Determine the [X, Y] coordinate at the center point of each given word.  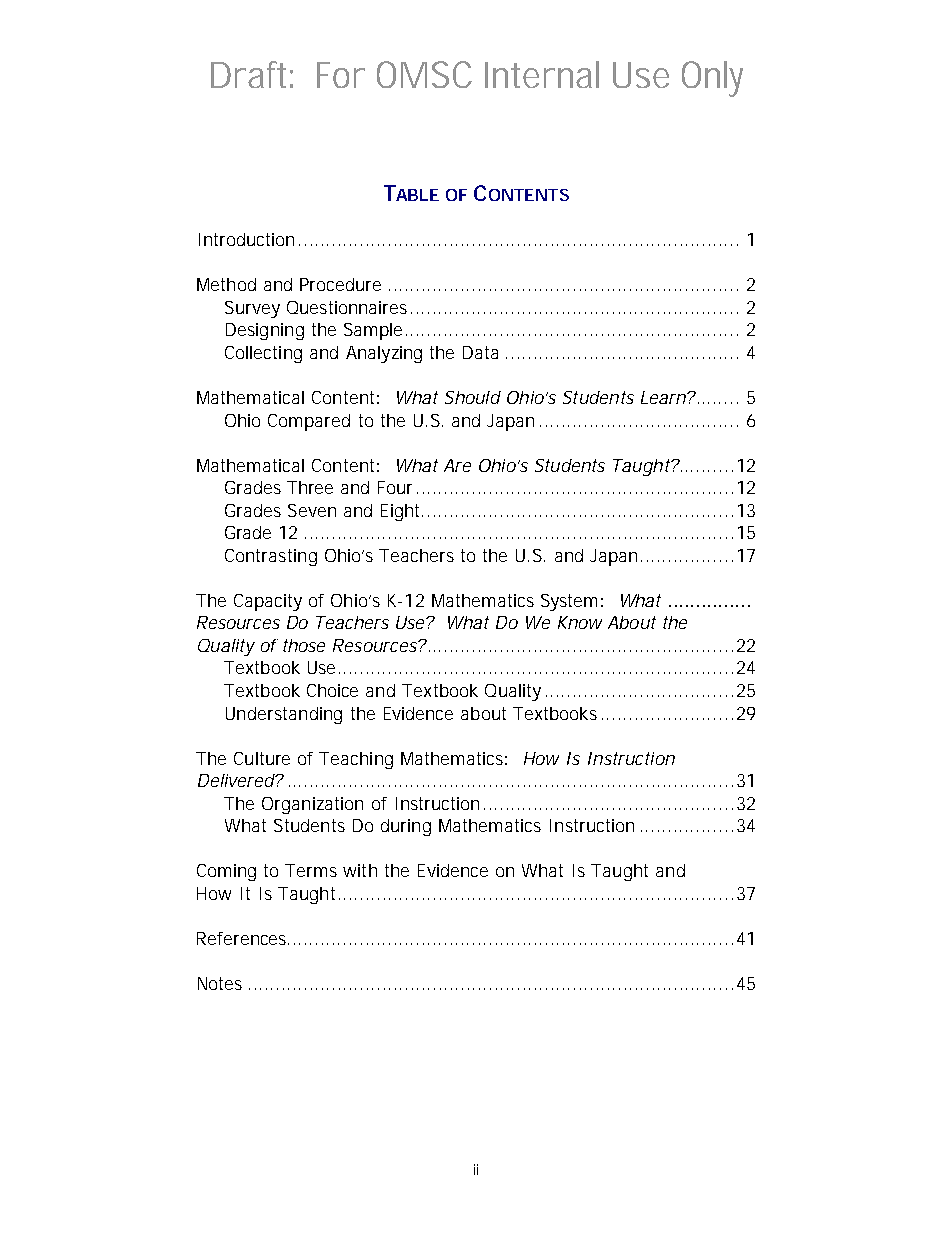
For [341, 75]
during [406, 827]
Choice [332, 690]
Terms [311, 870]
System [569, 602]
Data [480, 352]
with [360, 870]
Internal [542, 74]
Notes [220, 983]
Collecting [263, 354]
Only [712, 79]
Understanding [284, 715]
